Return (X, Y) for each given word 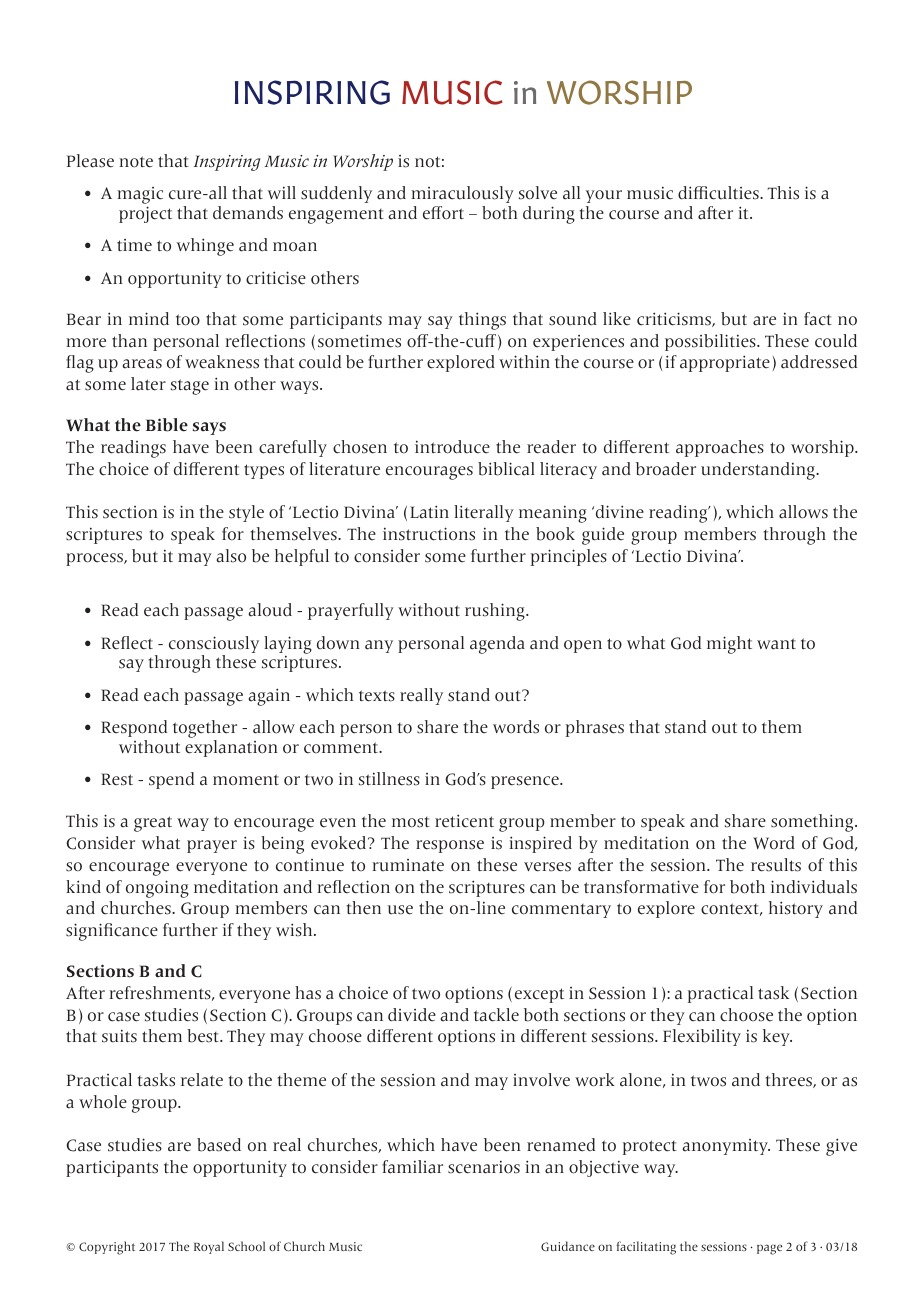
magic (140, 197)
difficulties (719, 193)
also (231, 556)
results (776, 865)
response (450, 846)
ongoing (157, 889)
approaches (720, 448)
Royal (209, 1247)
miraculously (462, 194)
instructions (429, 534)
